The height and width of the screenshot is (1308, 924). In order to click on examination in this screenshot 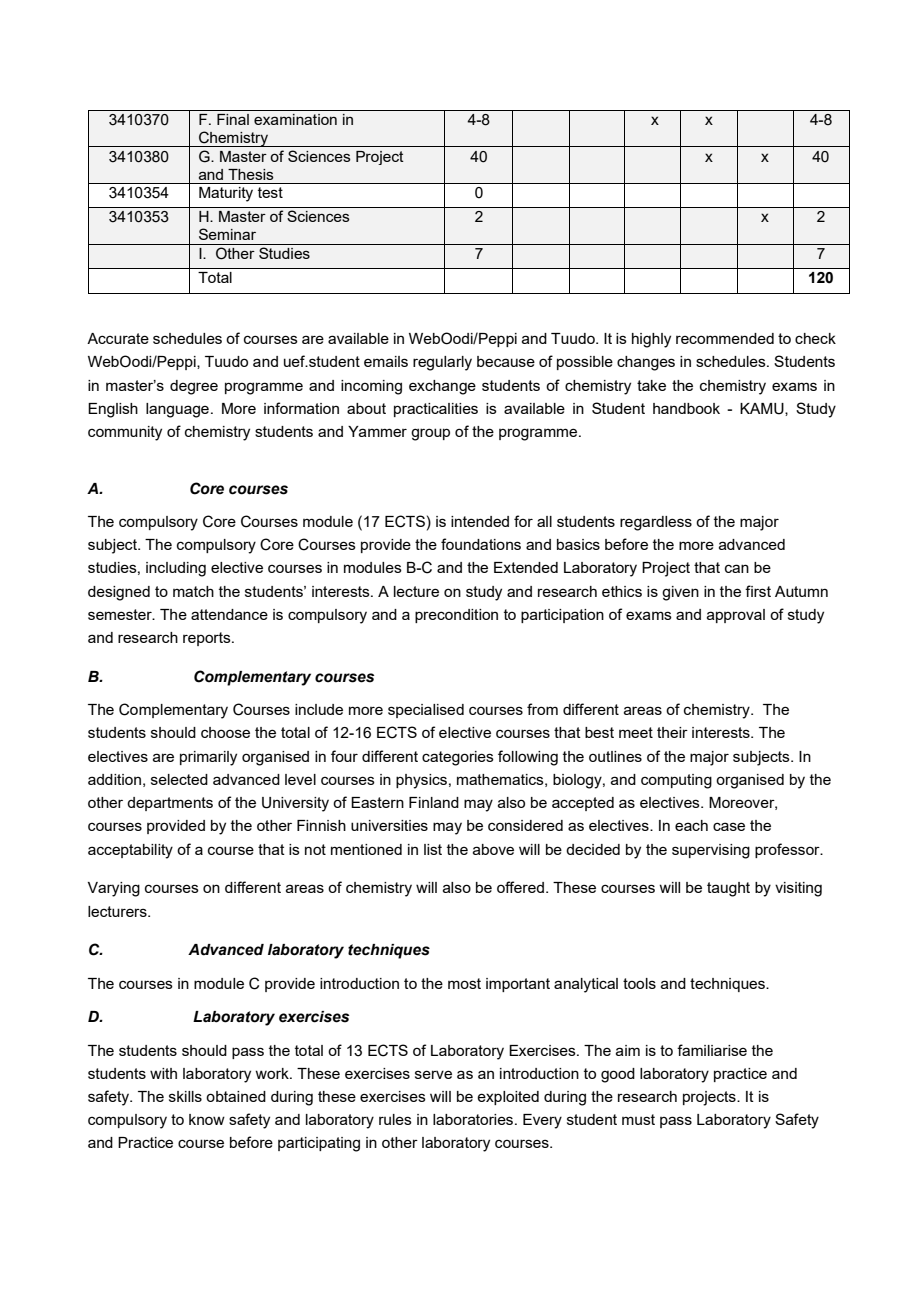, I will do `click(295, 119)`.
